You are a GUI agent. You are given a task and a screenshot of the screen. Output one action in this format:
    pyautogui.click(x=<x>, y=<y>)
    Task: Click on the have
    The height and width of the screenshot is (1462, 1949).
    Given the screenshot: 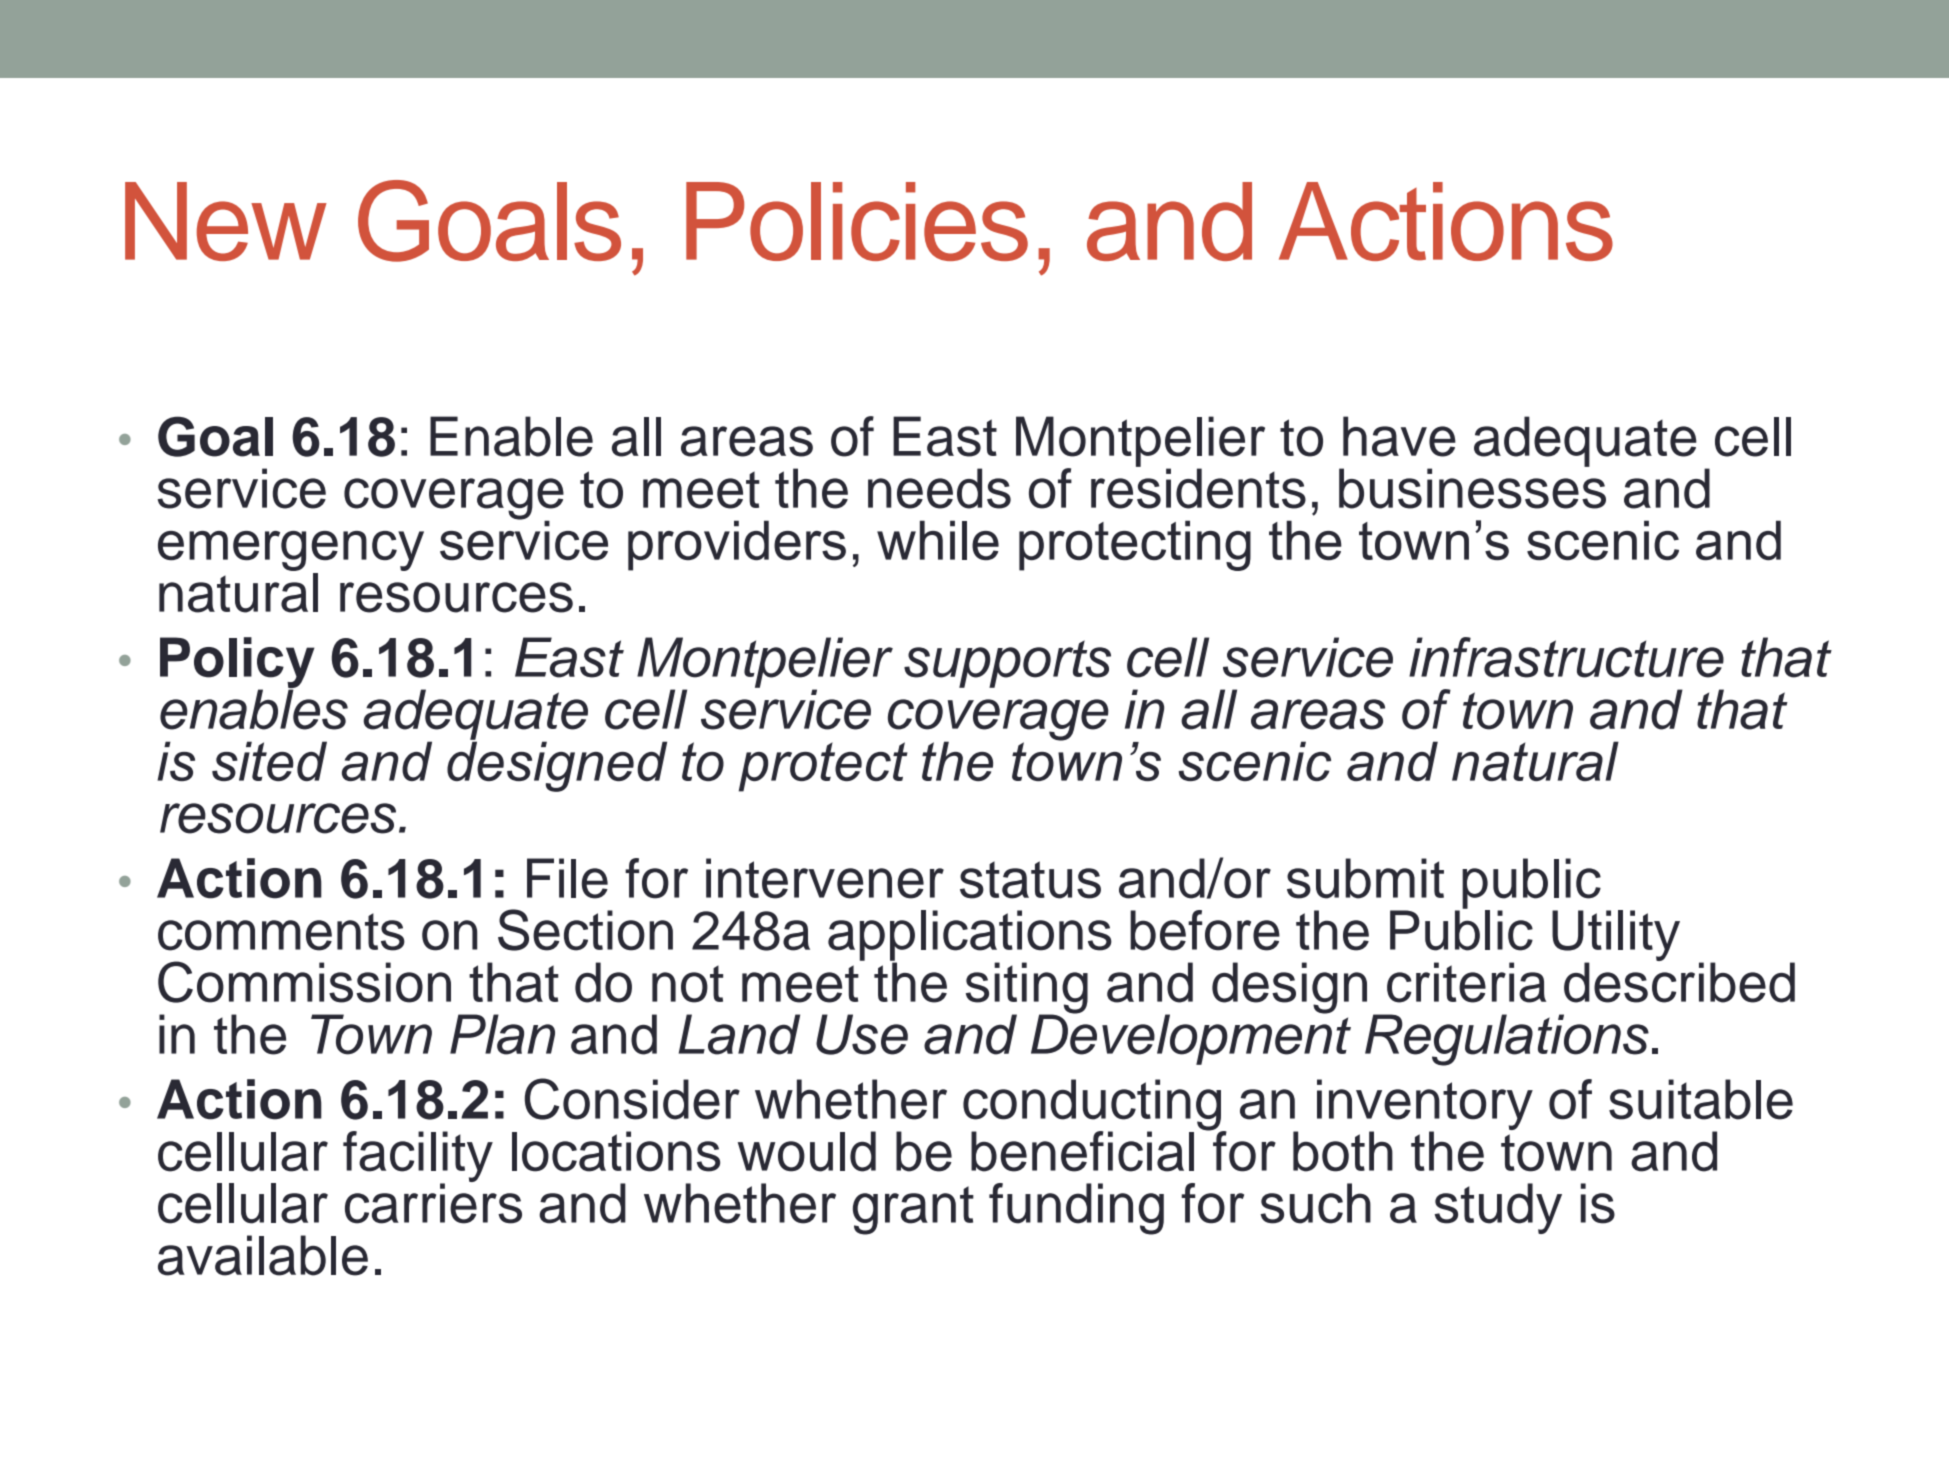 What is the action you would take?
    pyautogui.click(x=1399, y=436)
